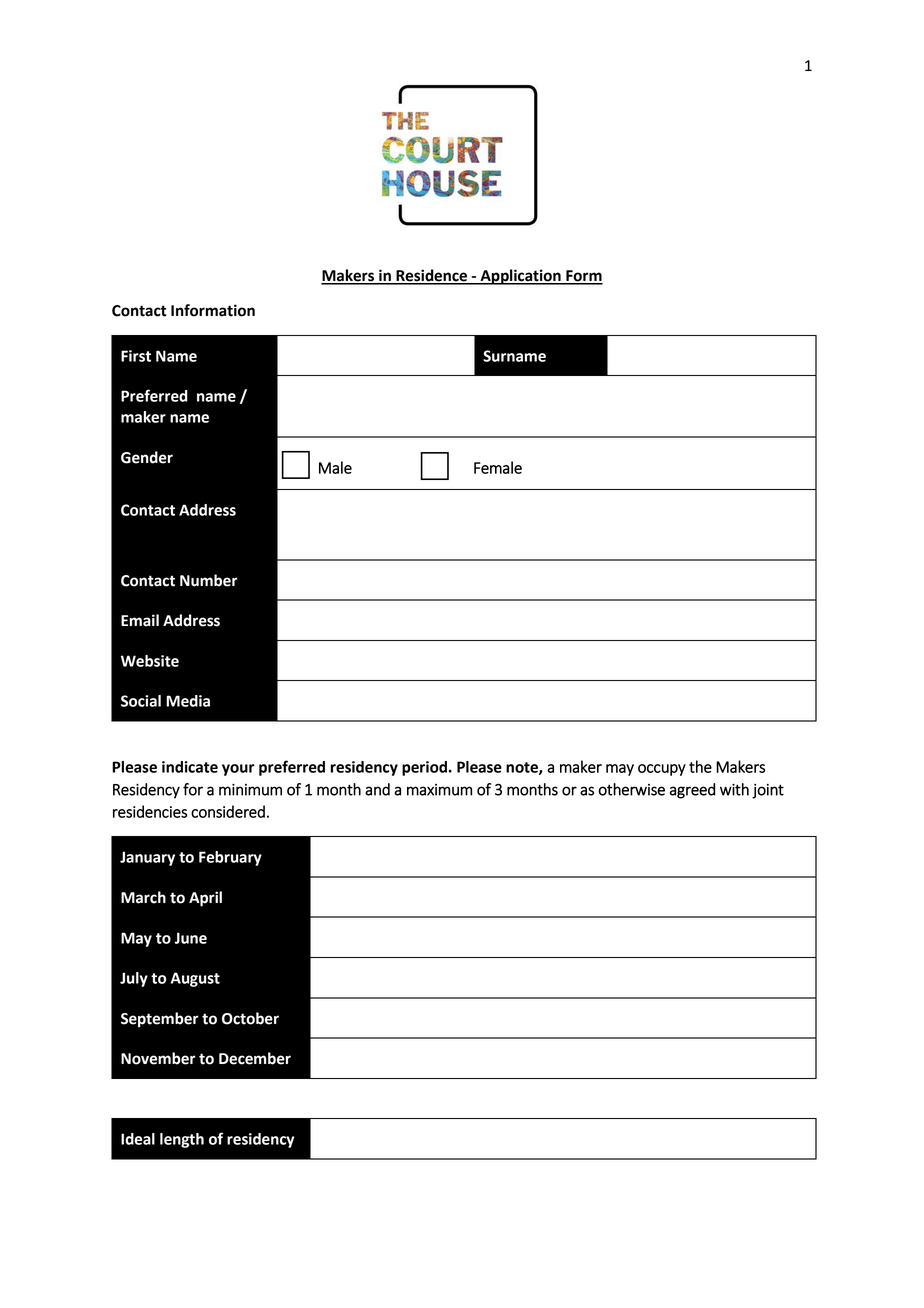 This screenshot has width=924, height=1308. Describe the element at coordinates (255, 1058) in the screenshot. I see `December` at that location.
